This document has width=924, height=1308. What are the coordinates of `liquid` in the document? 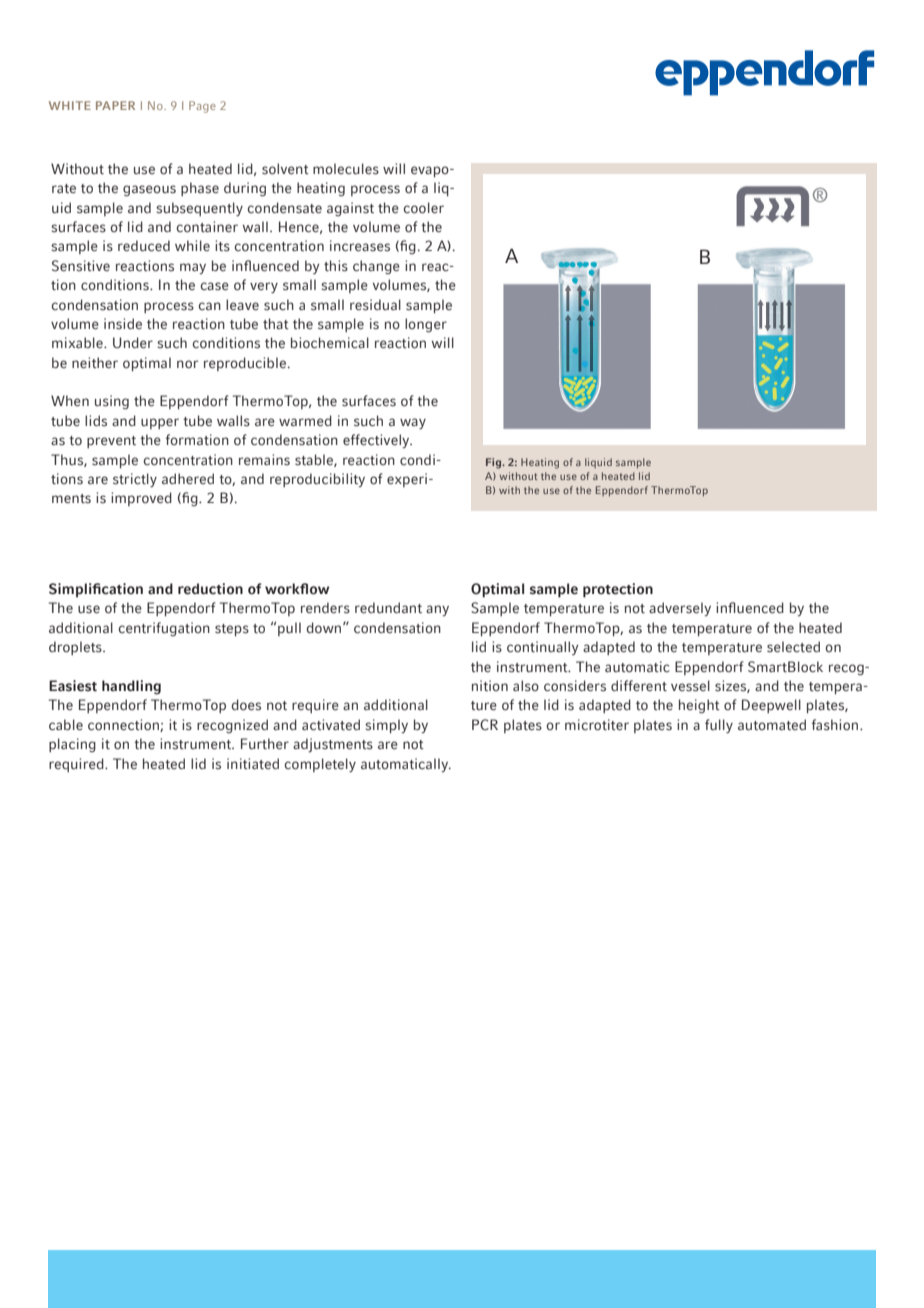 It's located at (598, 463).
